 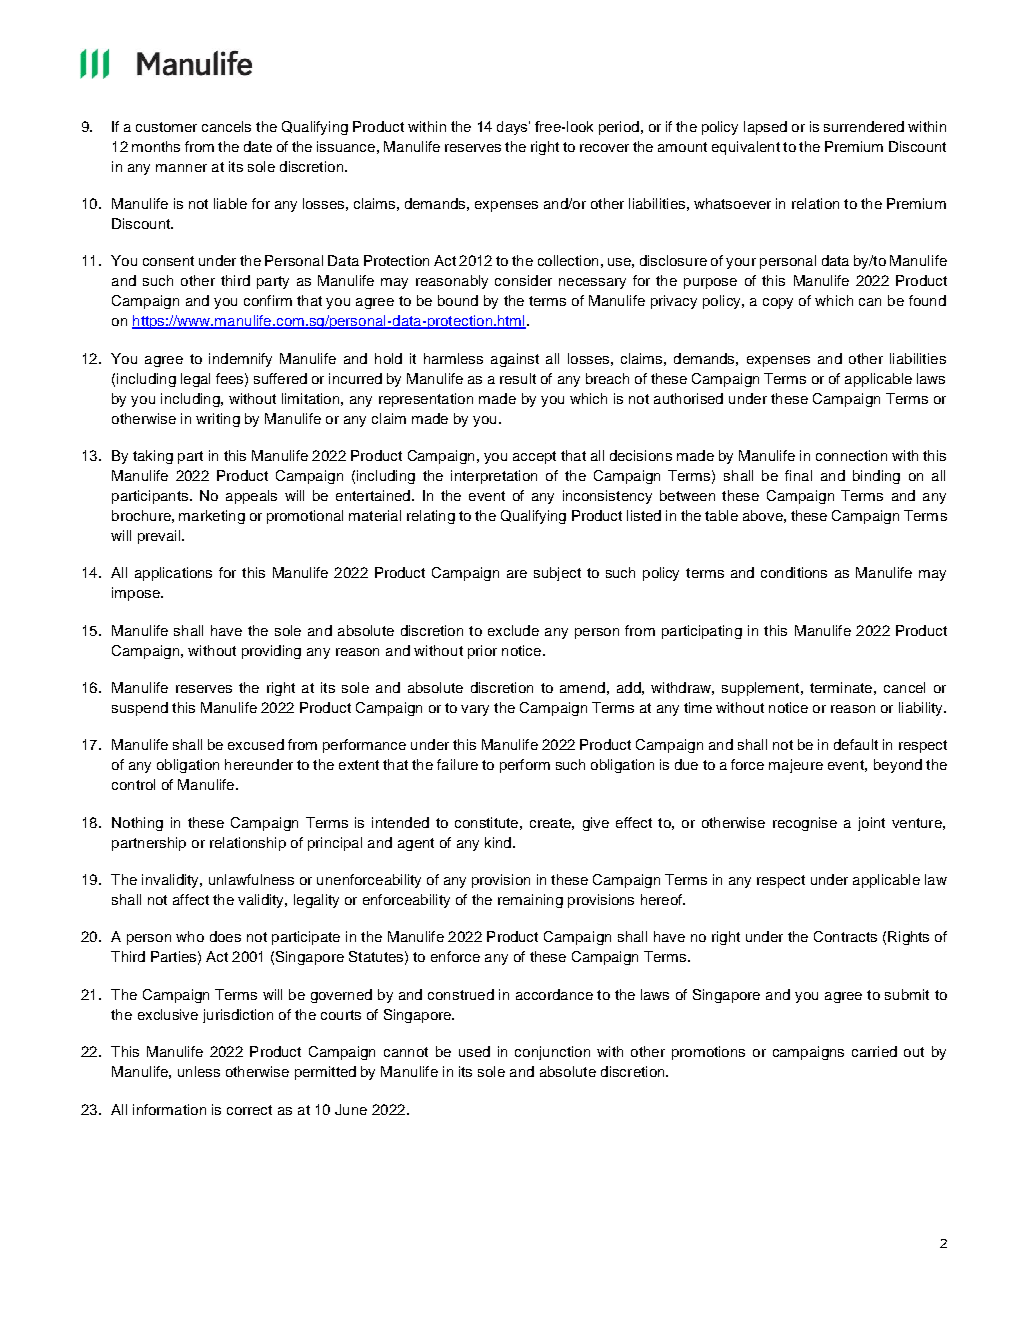 What do you see at coordinates (457, 764) in the document?
I see `failure` at bounding box center [457, 764].
